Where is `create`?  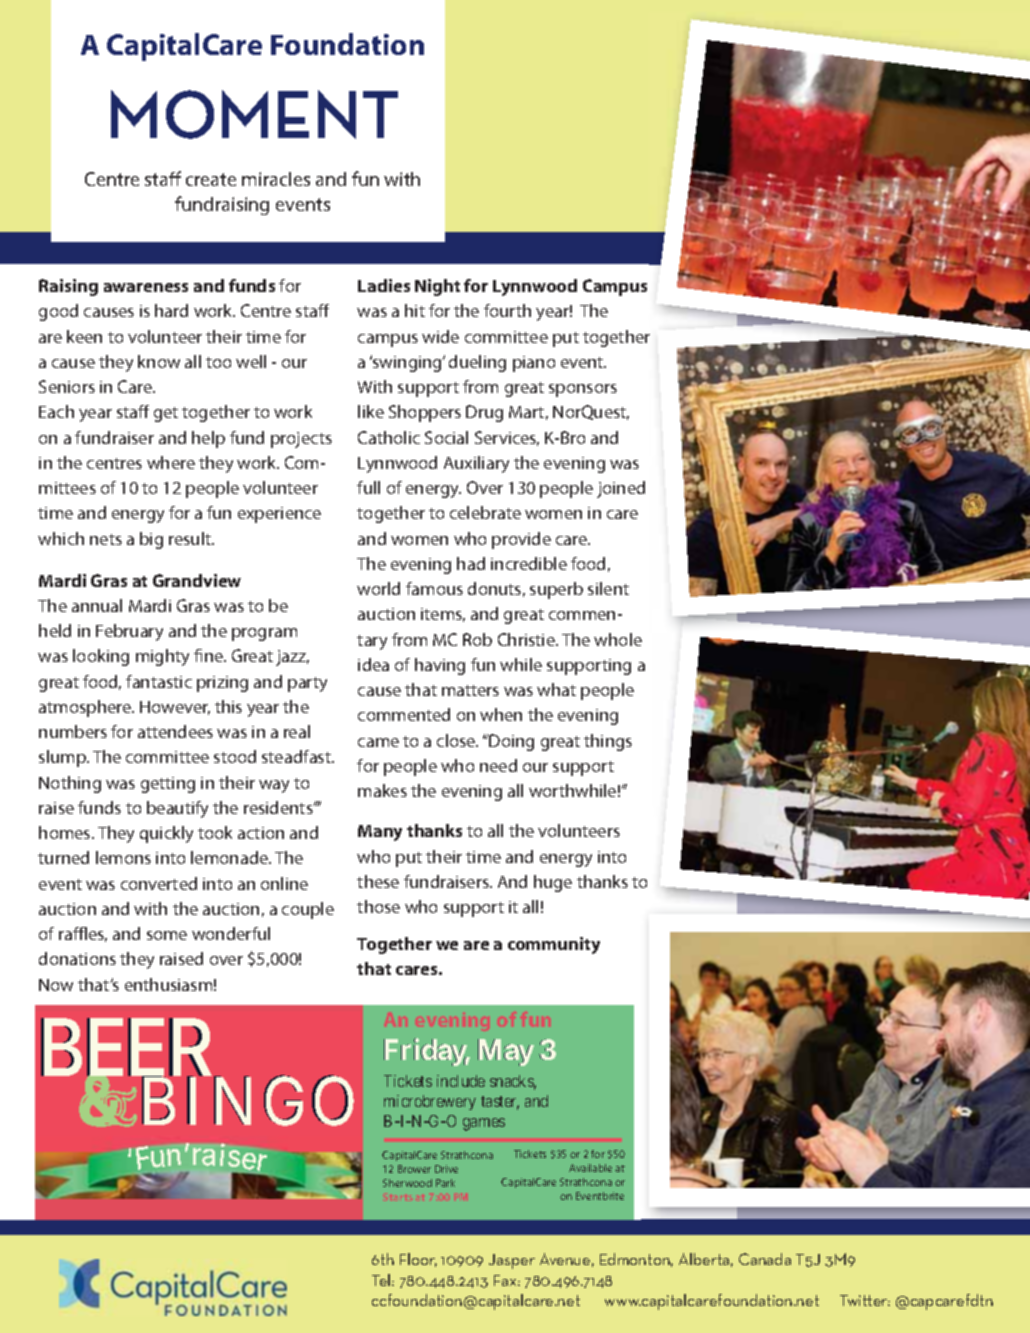 create is located at coordinates (211, 179).
